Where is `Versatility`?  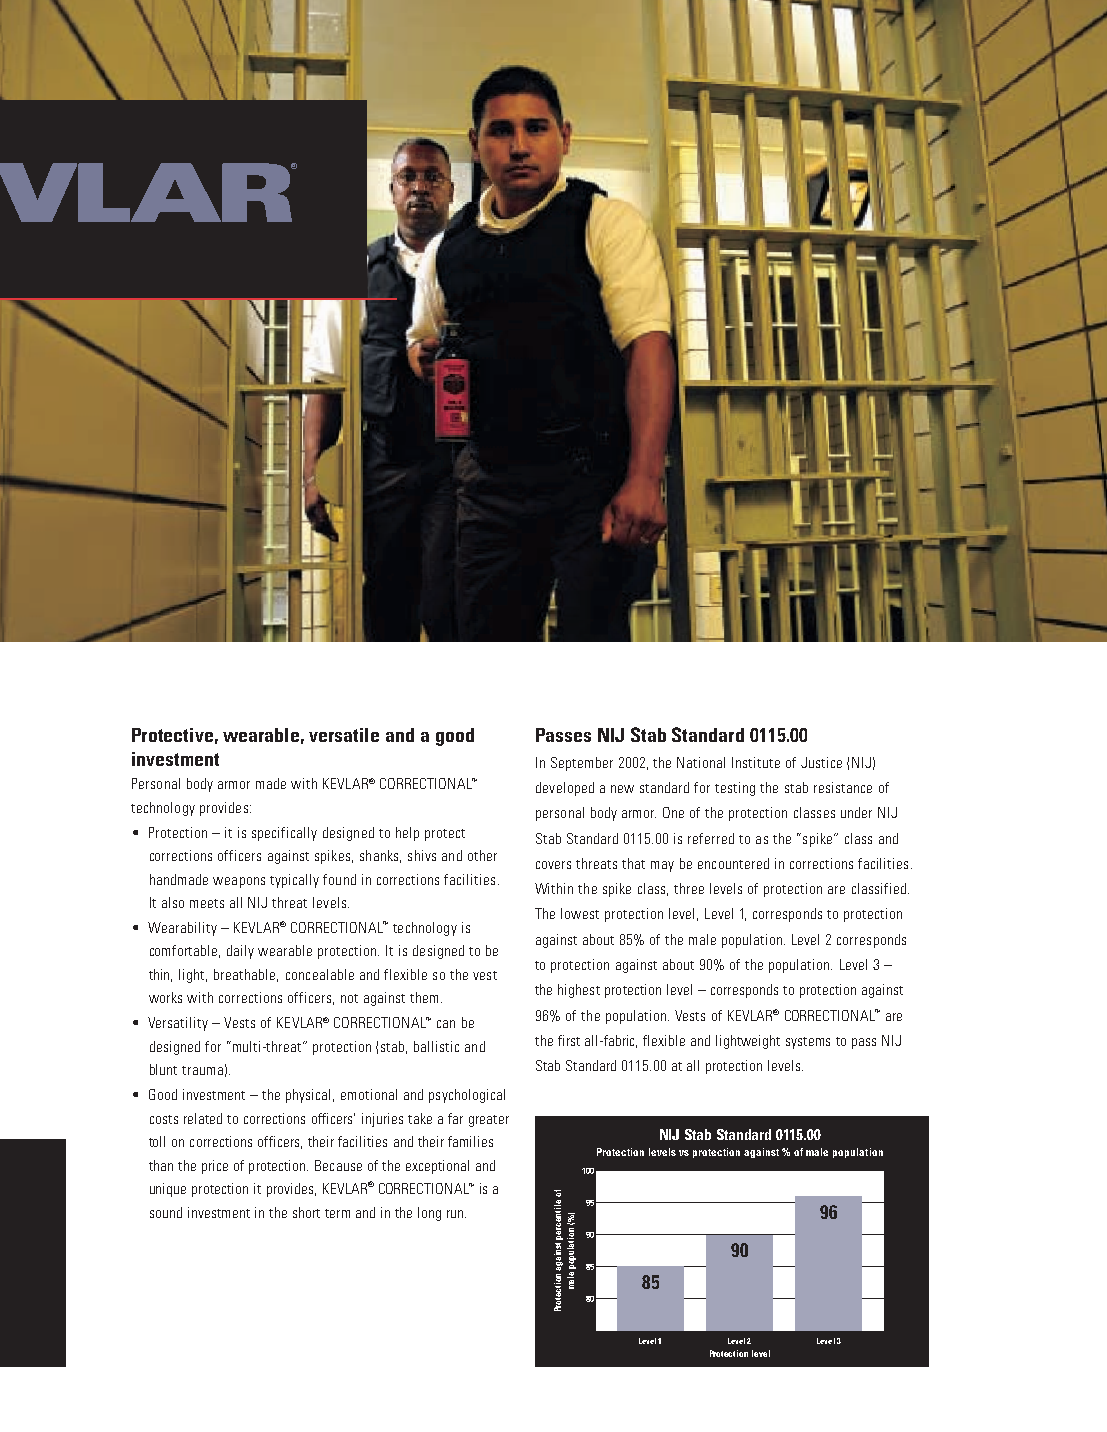
Versatility is located at coordinates (178, 1024).
